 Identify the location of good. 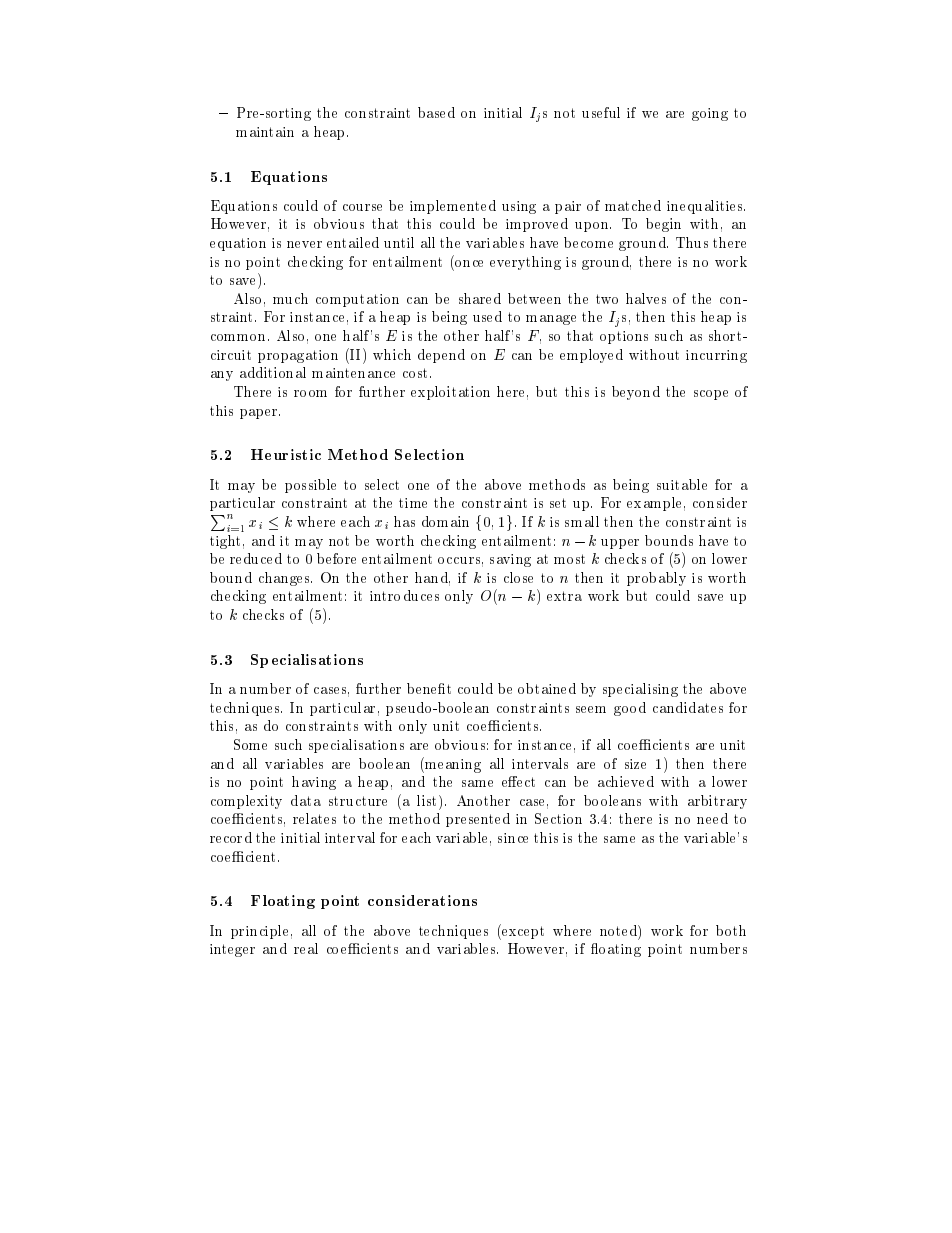
(630, 709).
